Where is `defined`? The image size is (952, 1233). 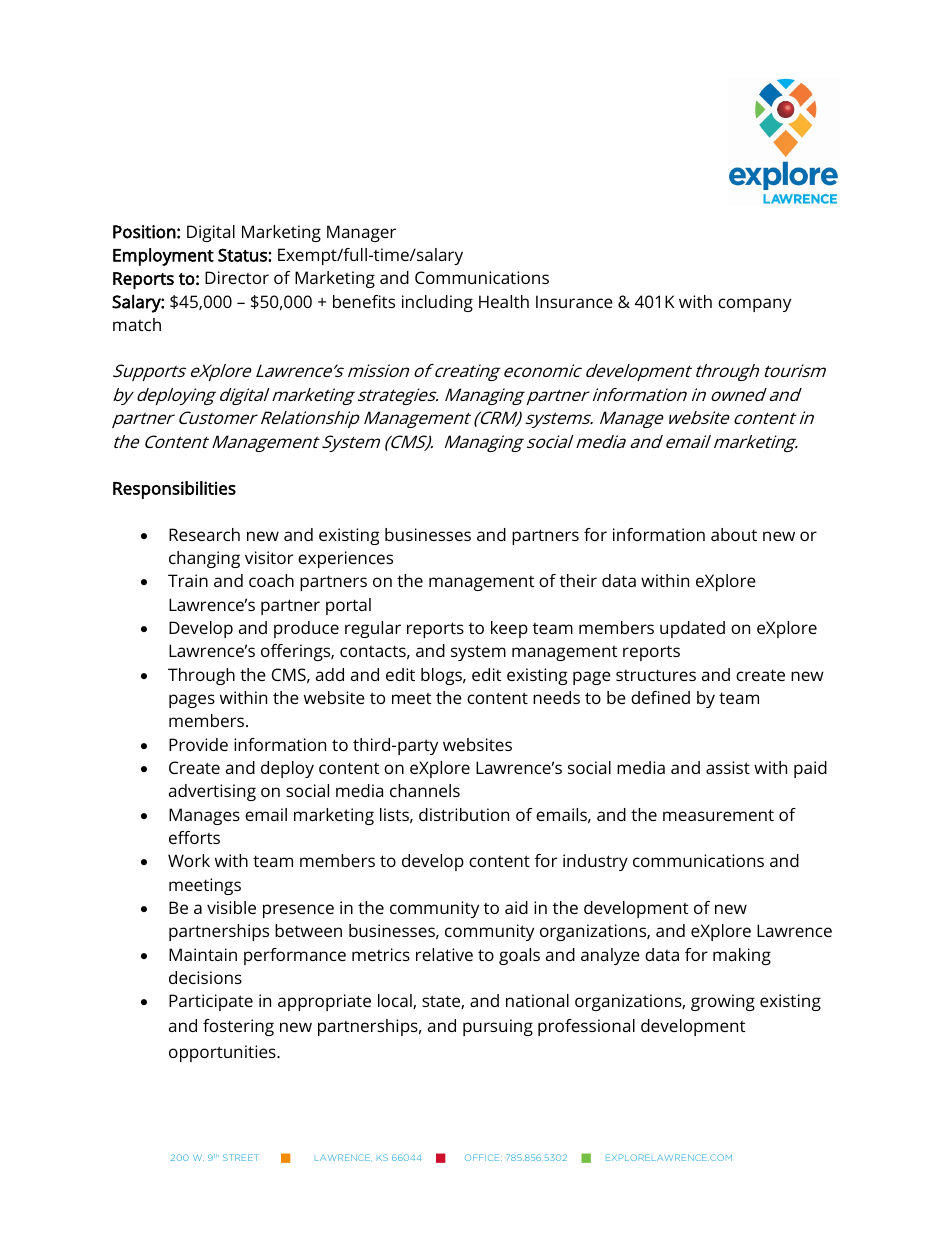
defined is located at coordinates (660, 697).
